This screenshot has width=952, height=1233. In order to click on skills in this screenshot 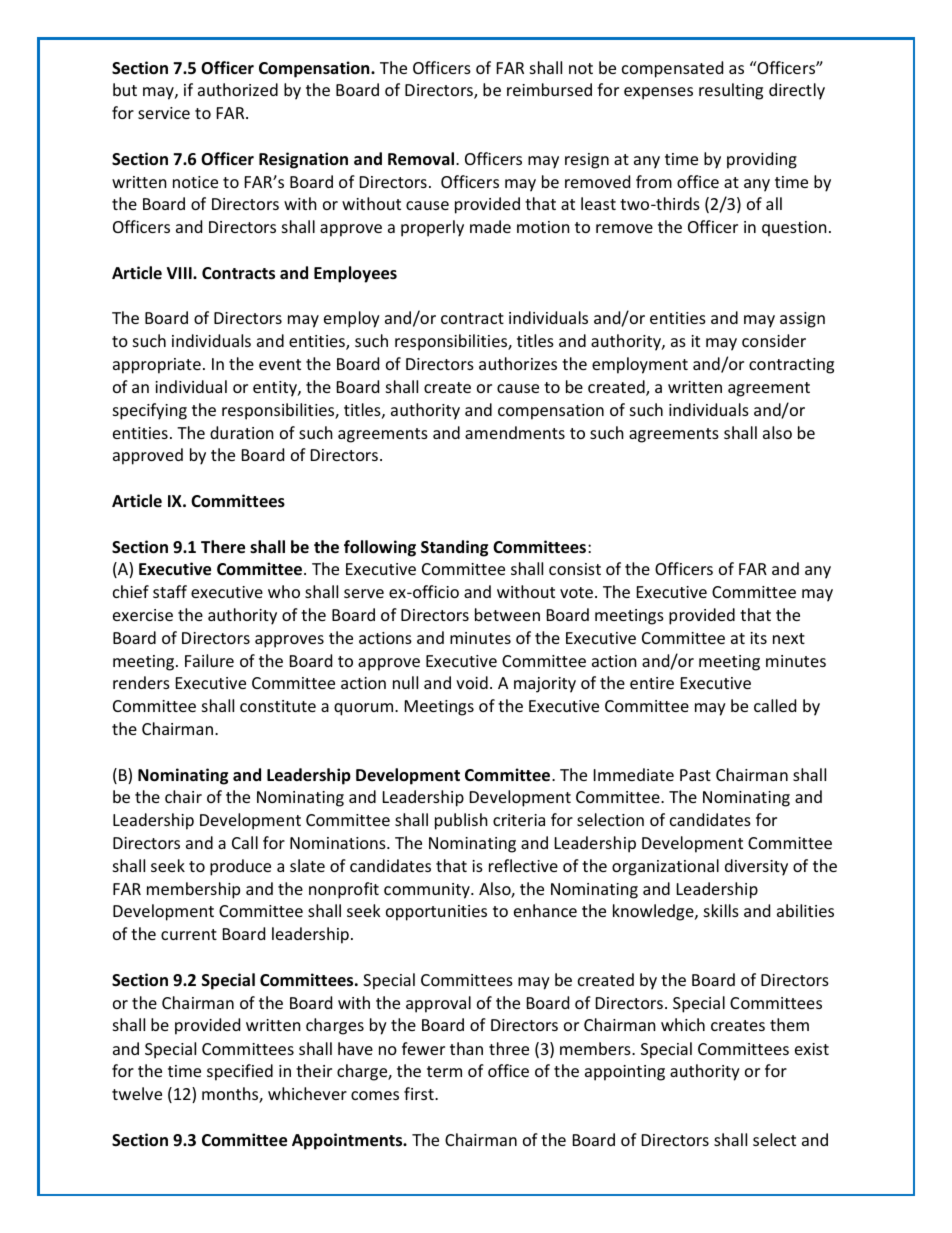, I will do `click(721, 910)`.
